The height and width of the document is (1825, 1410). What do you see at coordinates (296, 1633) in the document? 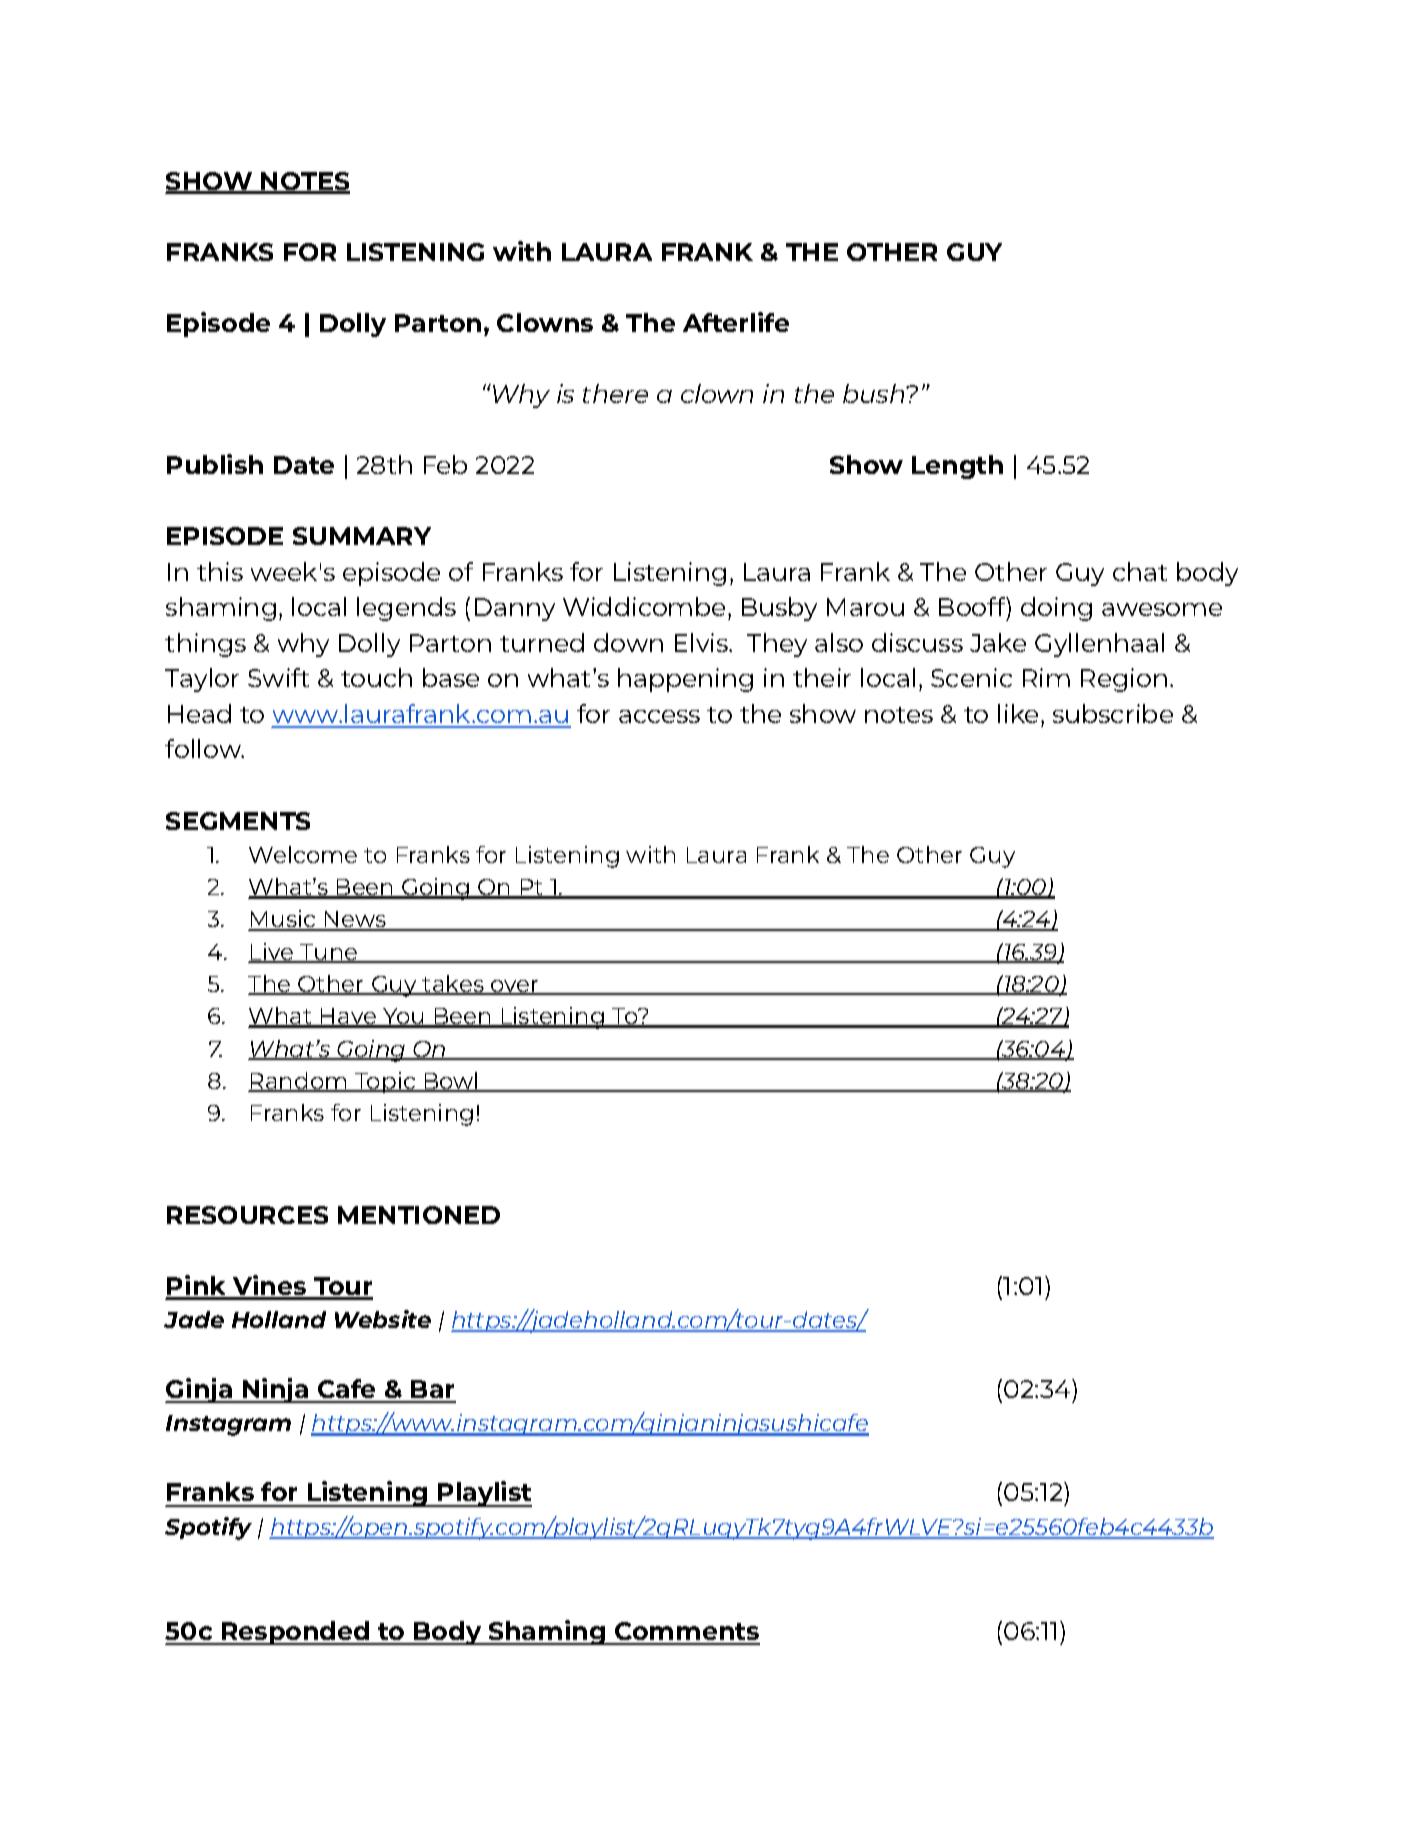
I see `Responded` at bounding box center [296, 1633].
